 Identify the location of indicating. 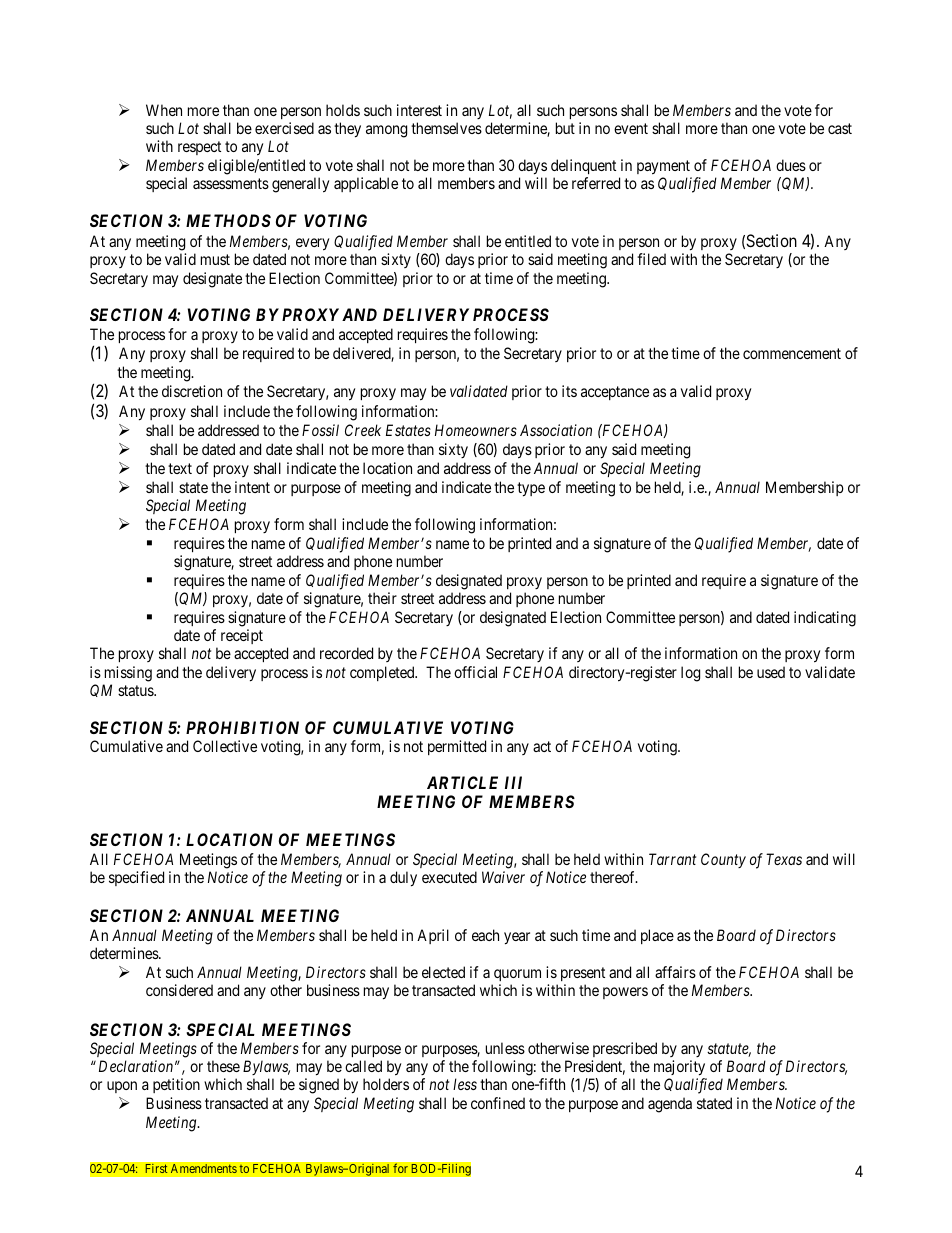
(825, 619).
